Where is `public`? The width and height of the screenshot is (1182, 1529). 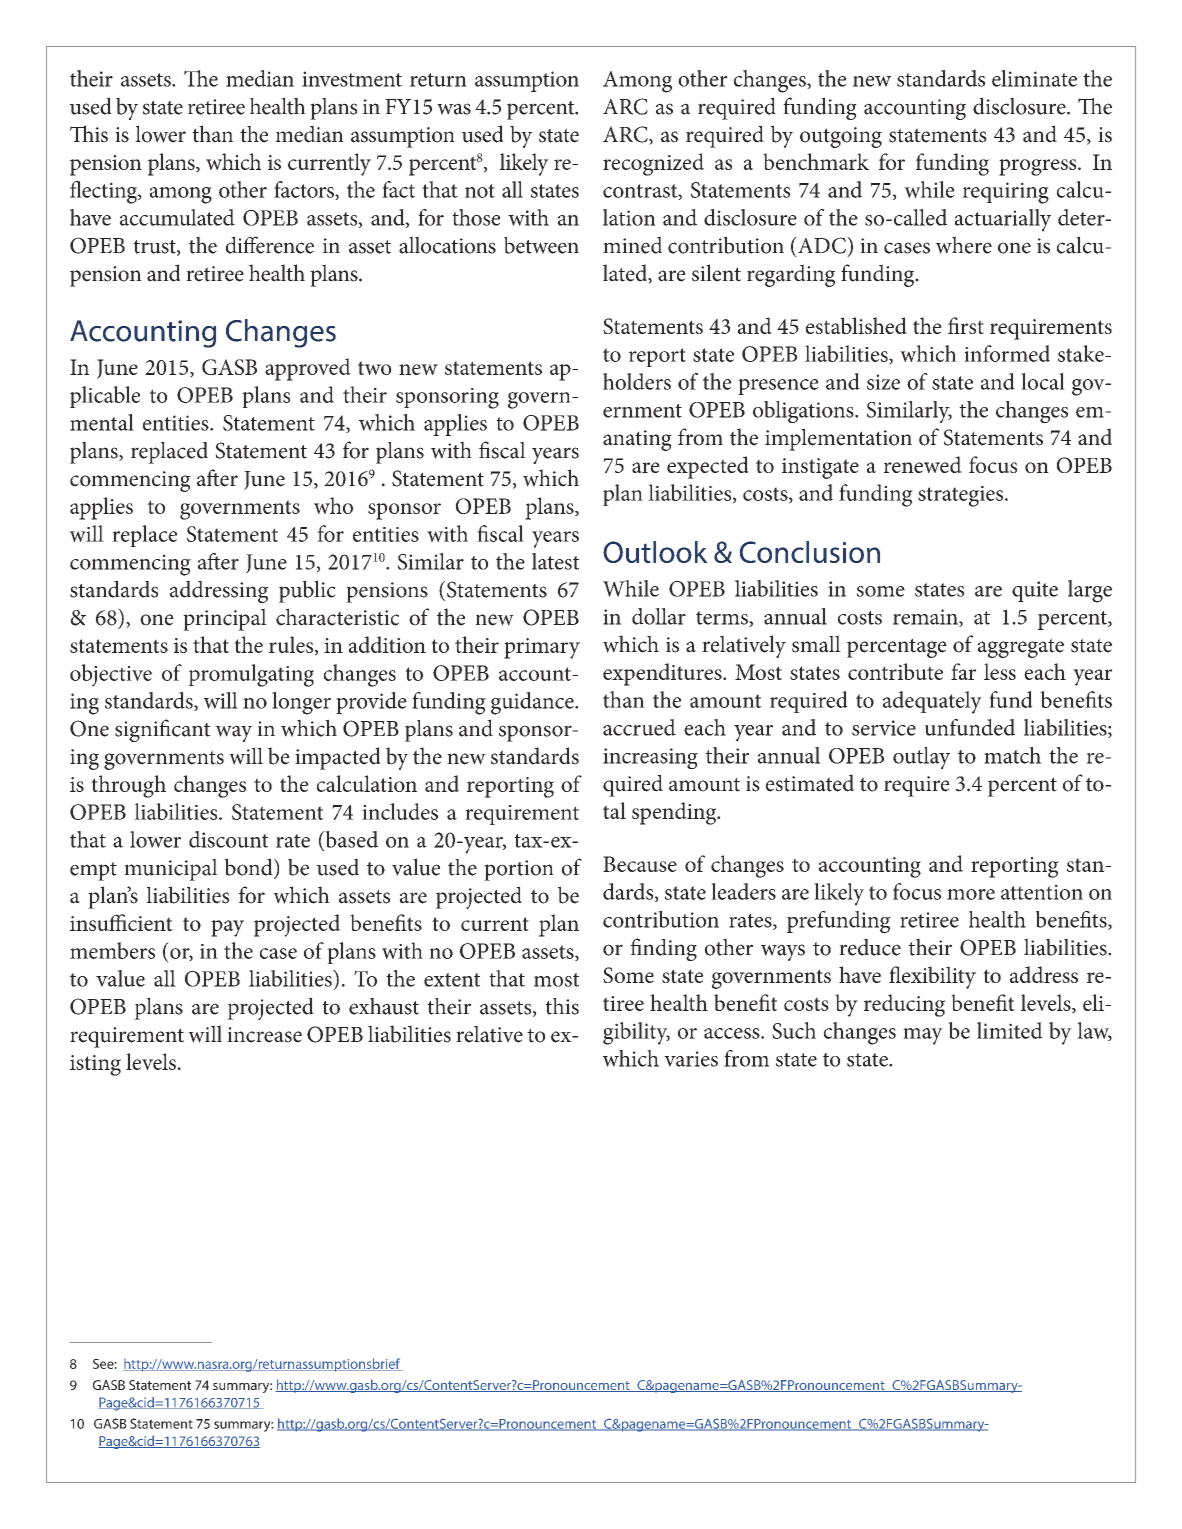 public is located at coordinates (307, 591).
